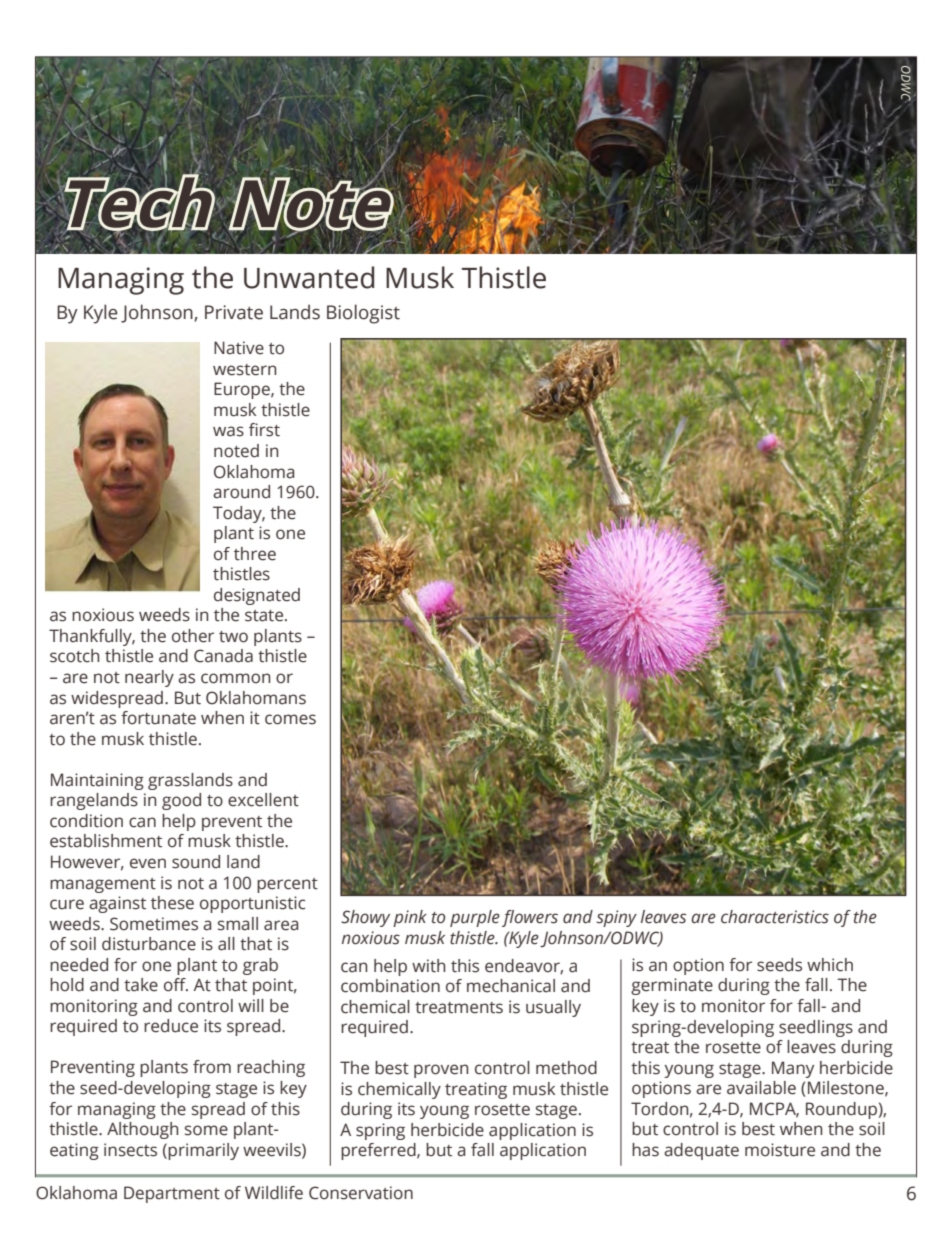  Describe the element at coordinates (701, 1151) in the screenshot. I see `adequate` at that location.
